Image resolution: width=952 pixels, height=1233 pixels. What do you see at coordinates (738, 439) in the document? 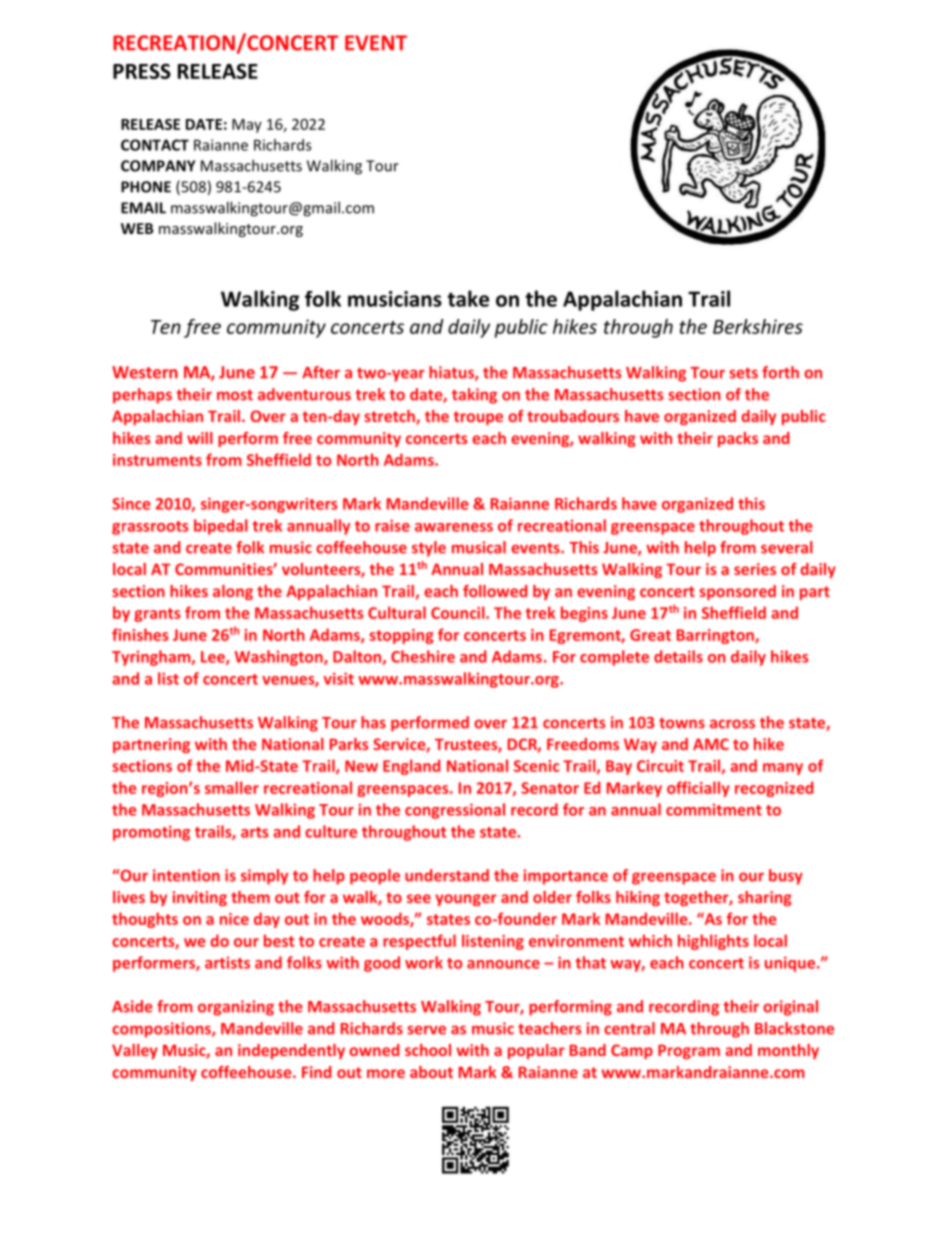
I see `packs` at bounding box center [738, 439].
